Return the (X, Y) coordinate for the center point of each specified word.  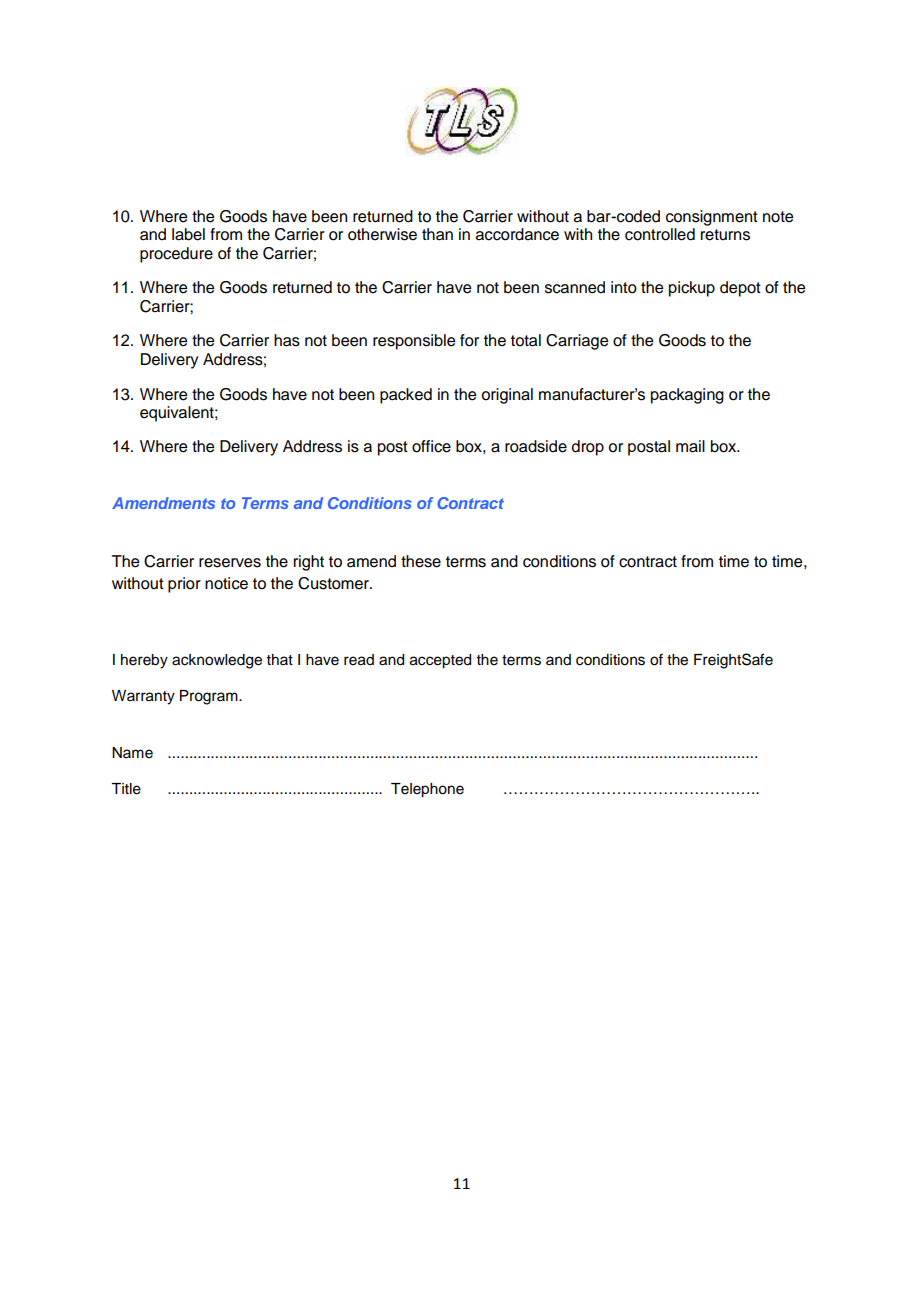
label (188, 234)
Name (132, 753)
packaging (687, 396)
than (437, 234)
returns (725, 235)
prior (184, 585)
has (287, 340)
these (421, 561)
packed (406, 396)
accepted (440, 661)
